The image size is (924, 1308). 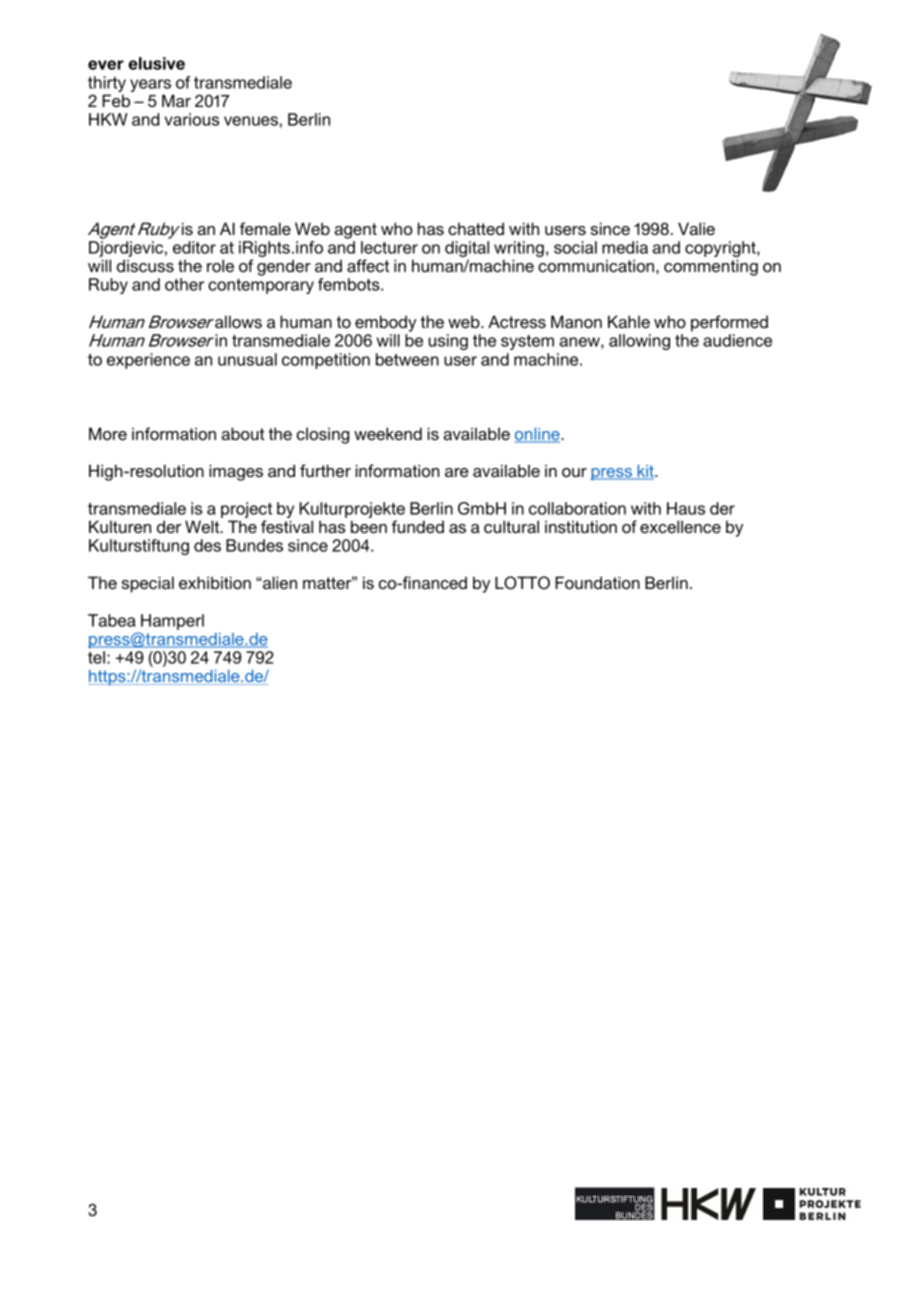 What do you see at coordinates (721, 250) in the screenshot?
I see `copyright` at bounding box center [721, 250].
